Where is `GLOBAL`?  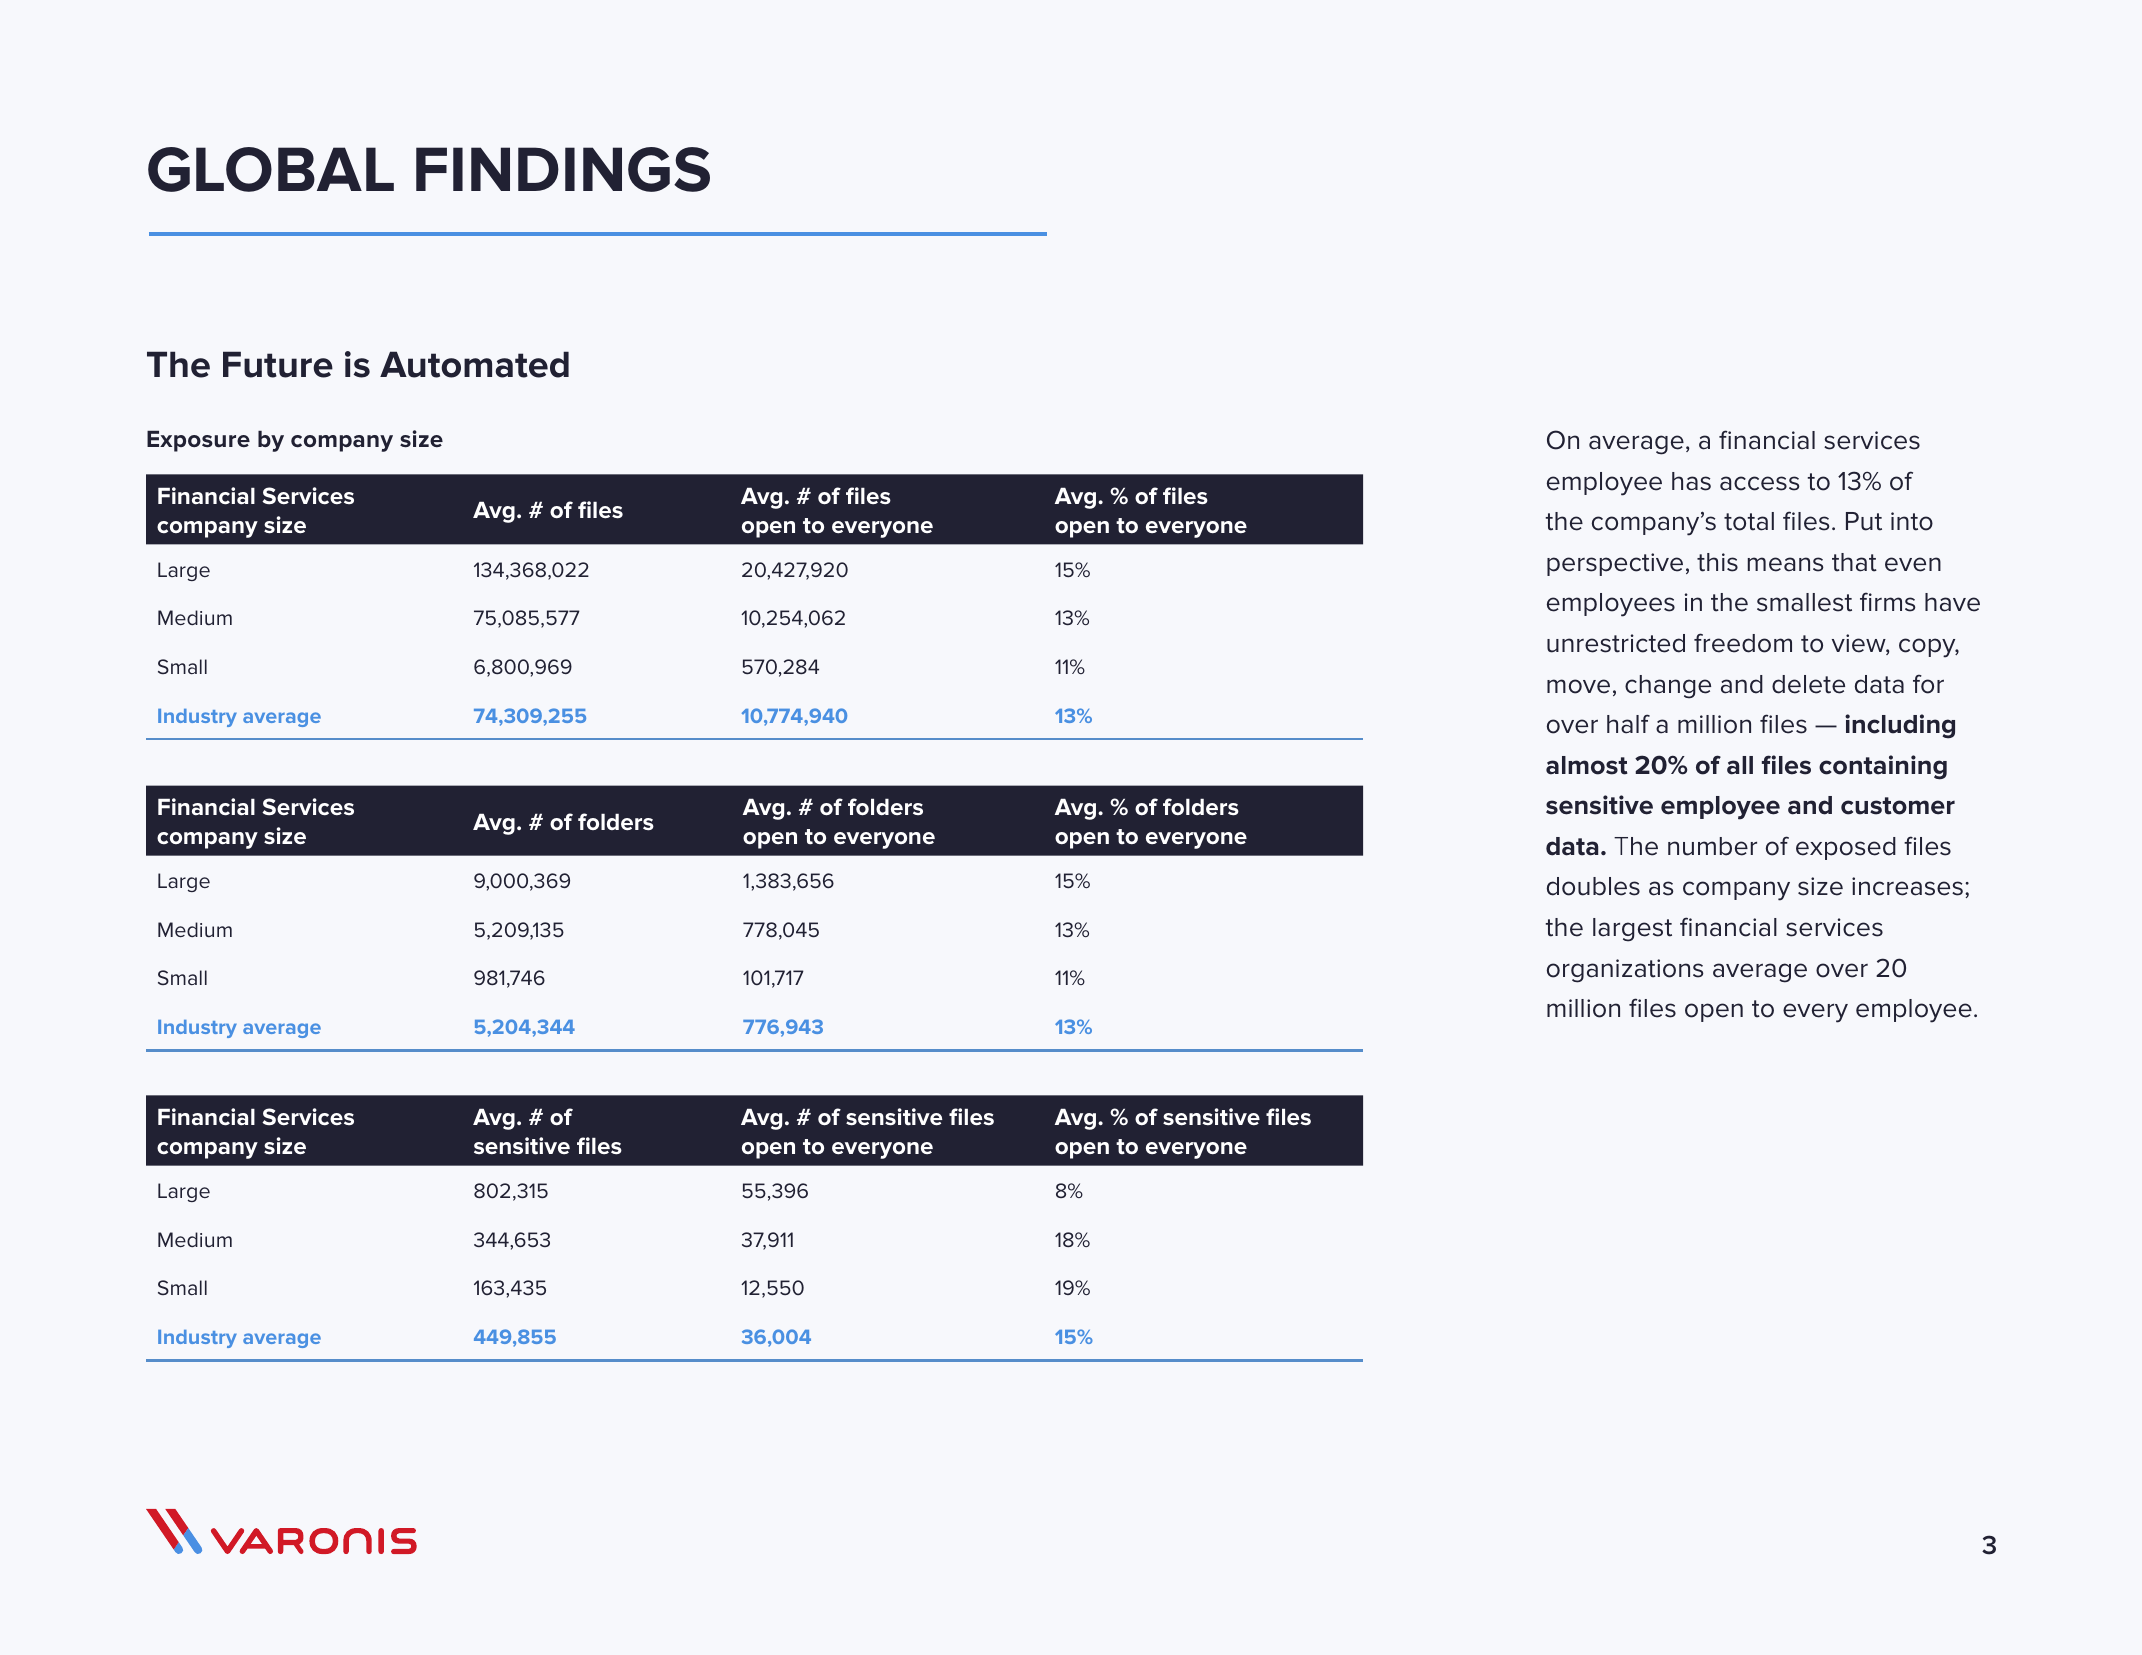 GLOBAL is located at coordinates (271, 169).
